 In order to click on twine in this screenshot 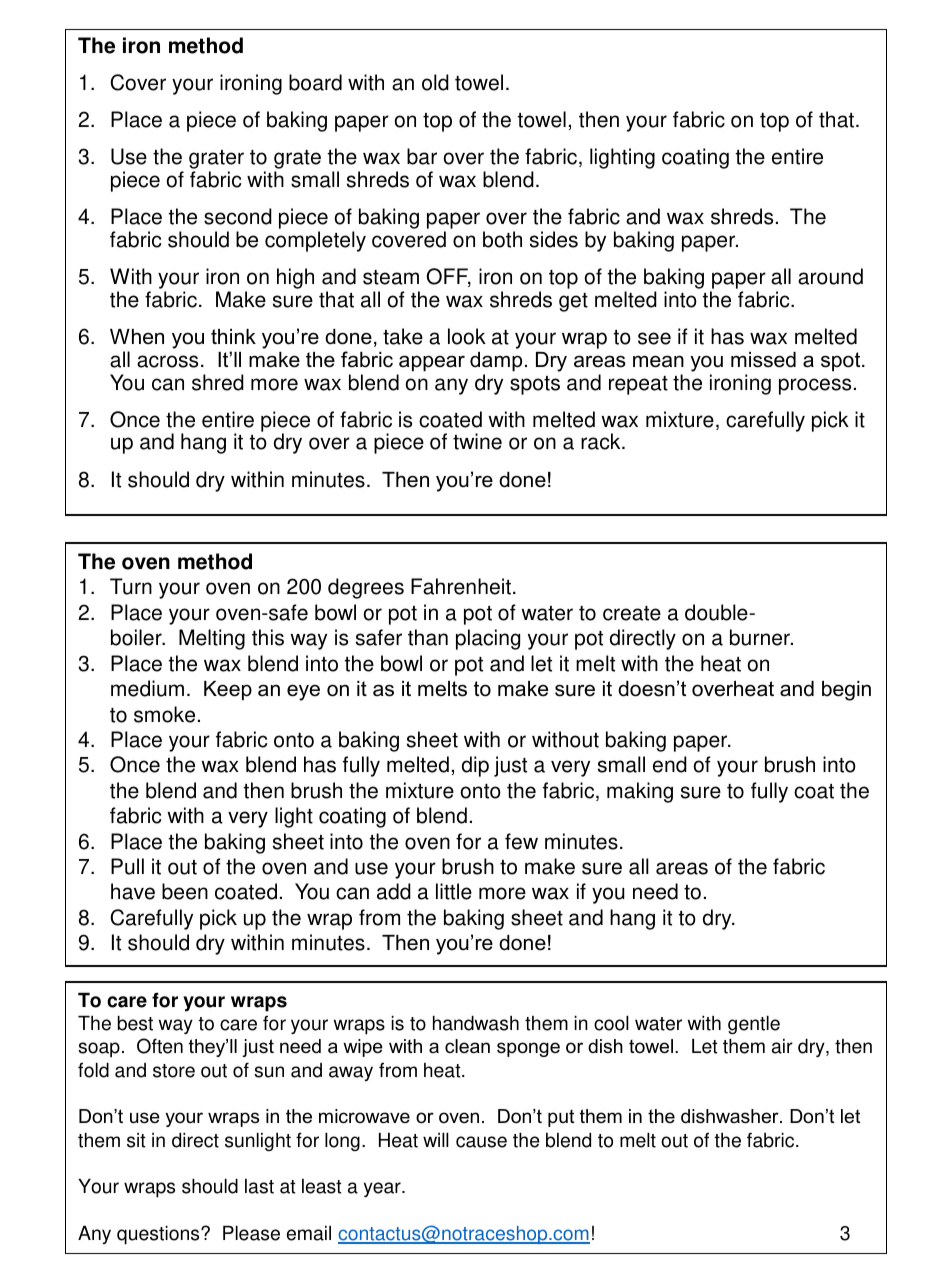, I will do `click(477, 441)`.
